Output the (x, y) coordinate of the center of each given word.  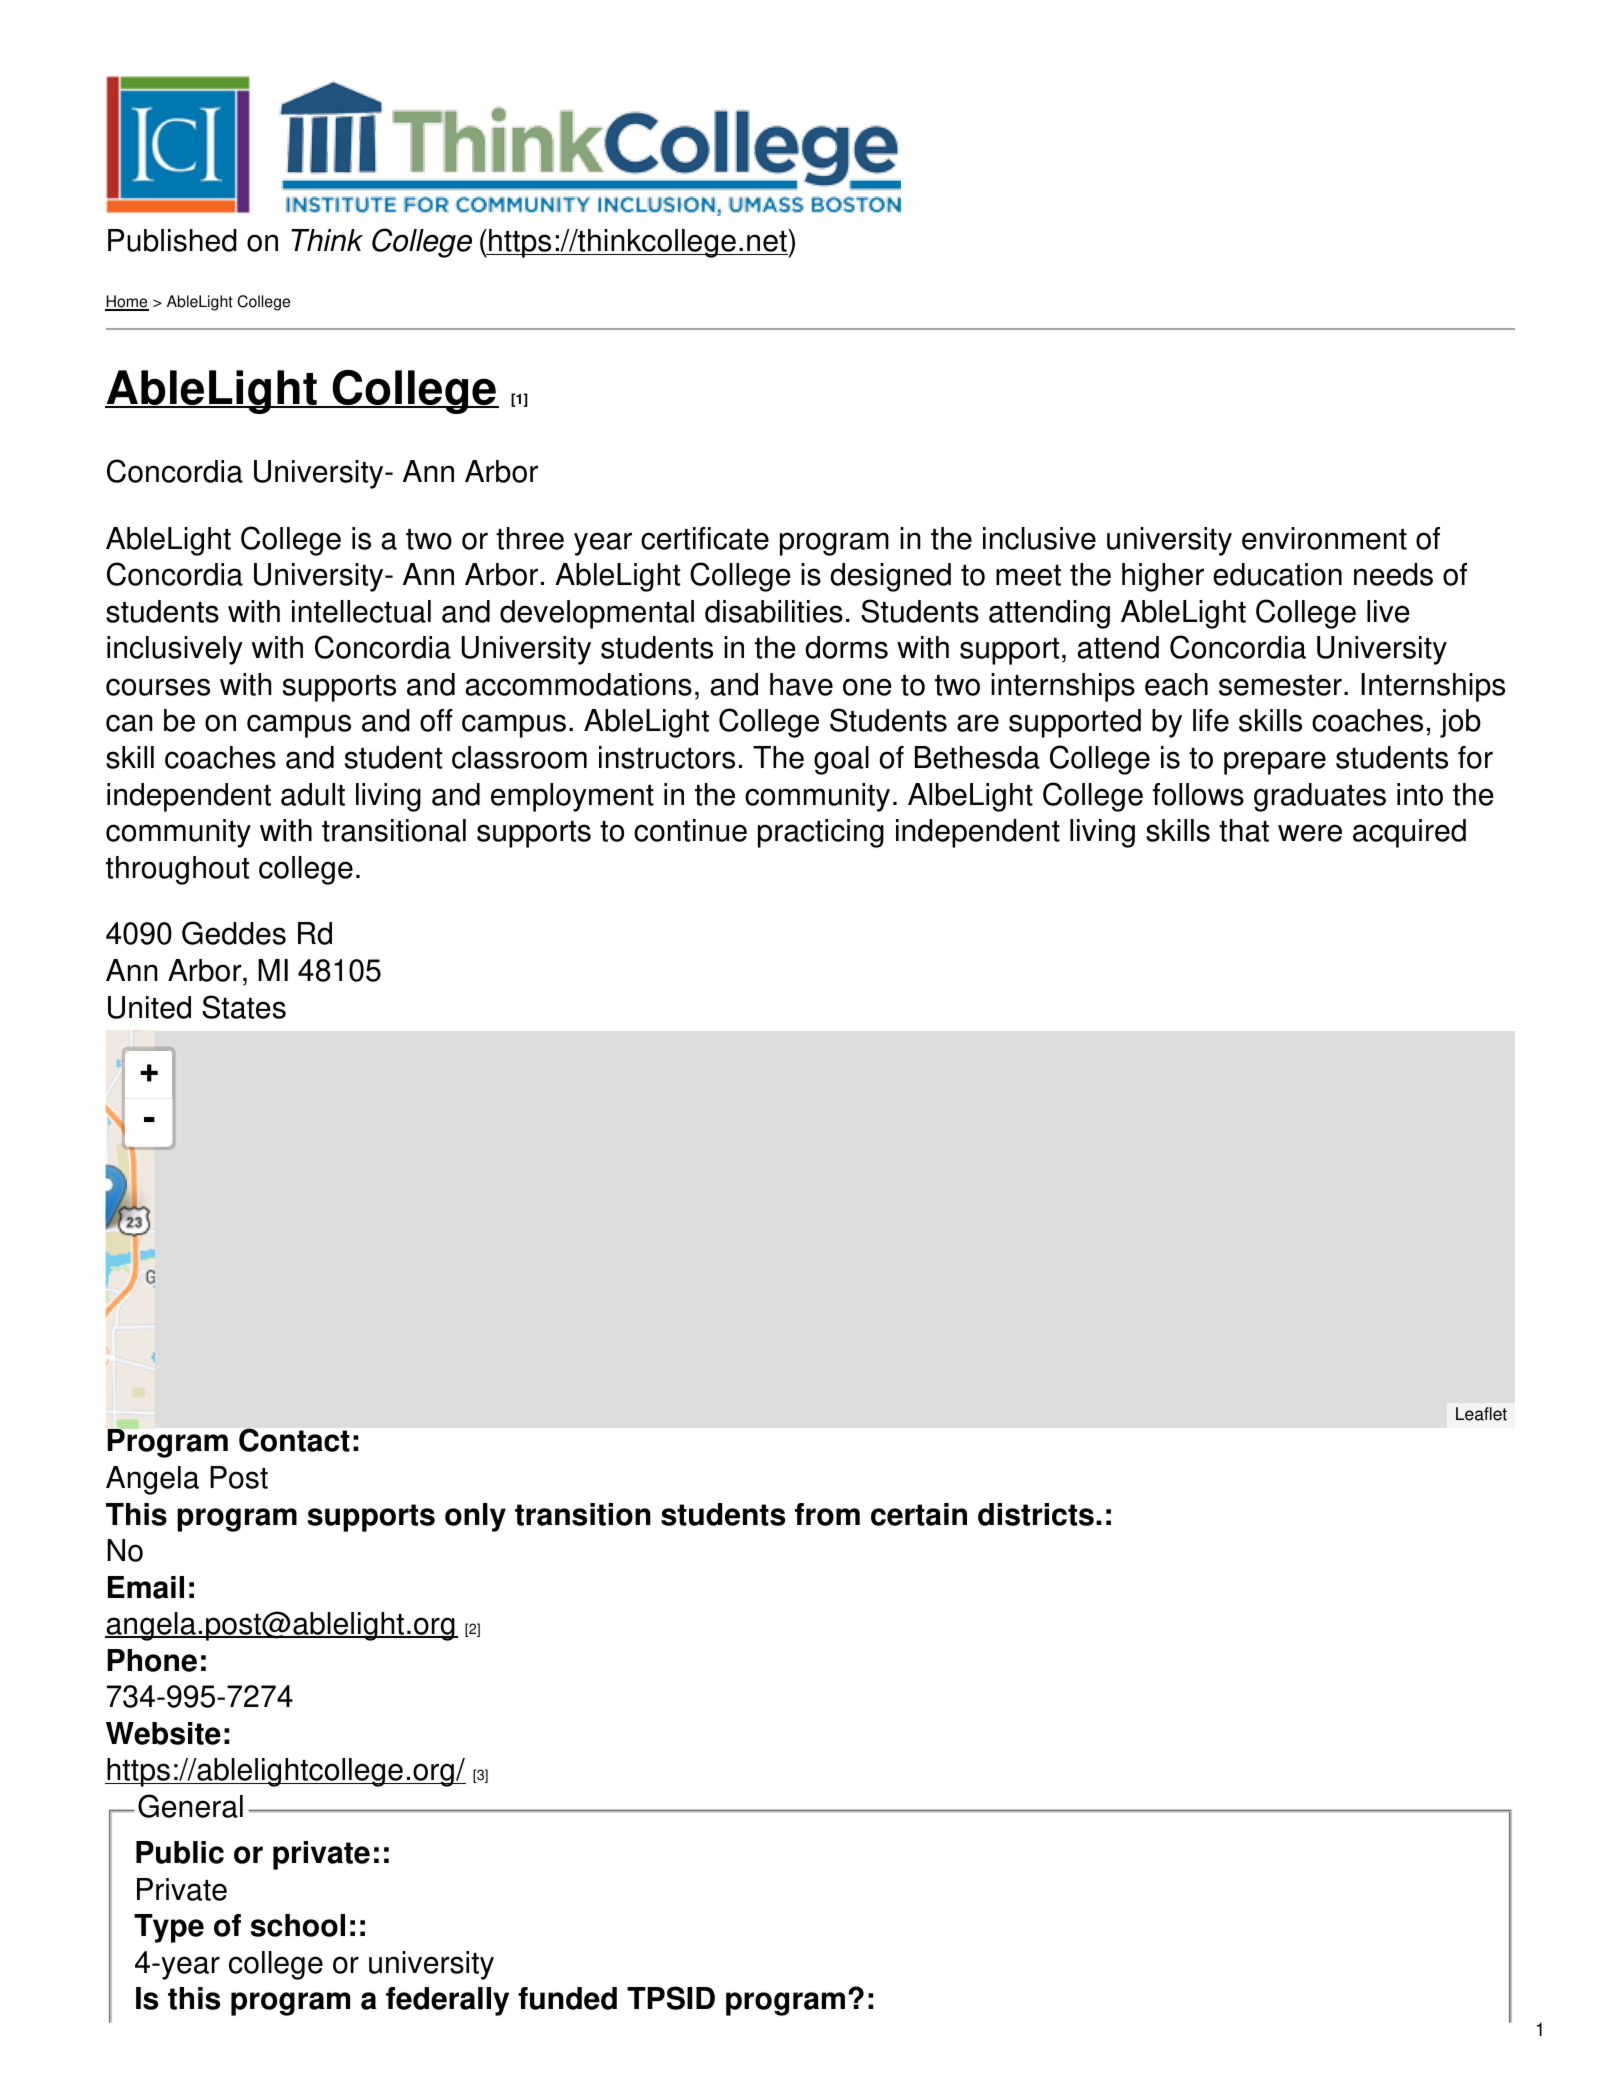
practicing (821, 833)
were (1310, 833)
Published (172, 240)
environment (1324, 538)
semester (1280, 685)
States (244, 1007)
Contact (294, 1440)
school (297, 1925)
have (801, 684)
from (827, 1514)
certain (919, 1514)
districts (1036, 1514)
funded (567, 1998)
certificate (705, 538)
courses (158, 687)
